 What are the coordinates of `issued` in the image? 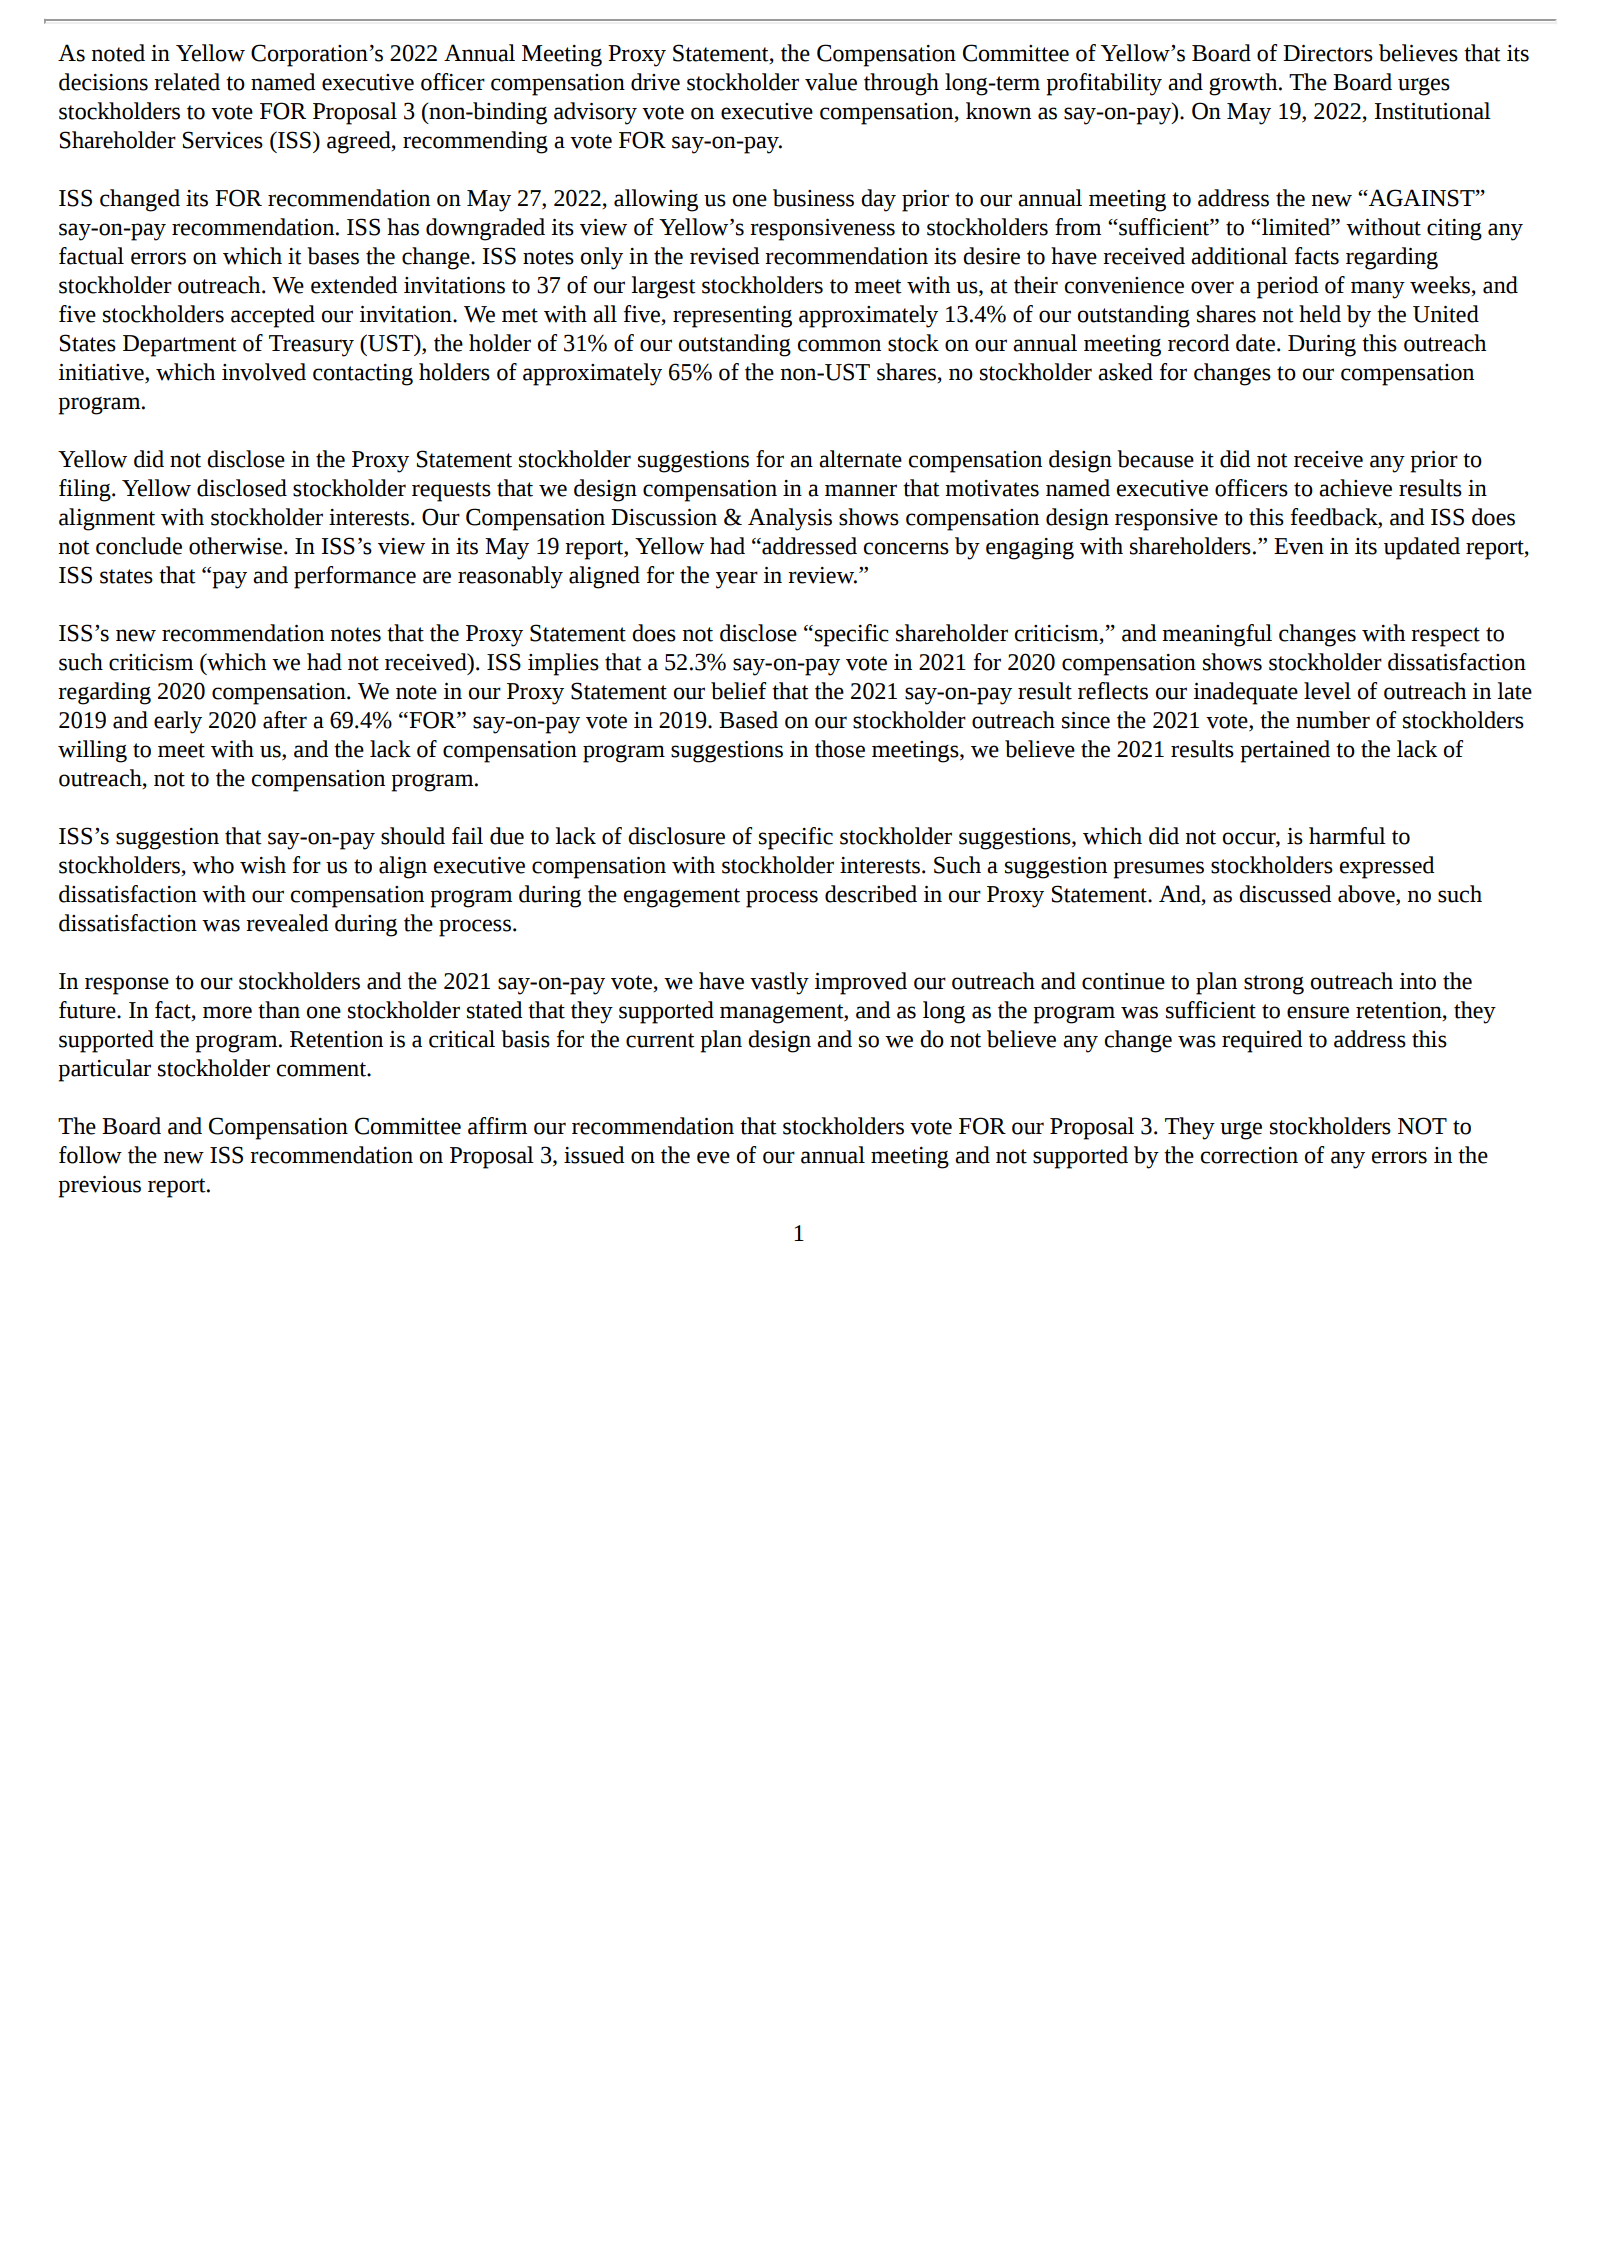 It's located at (594, 1155).
